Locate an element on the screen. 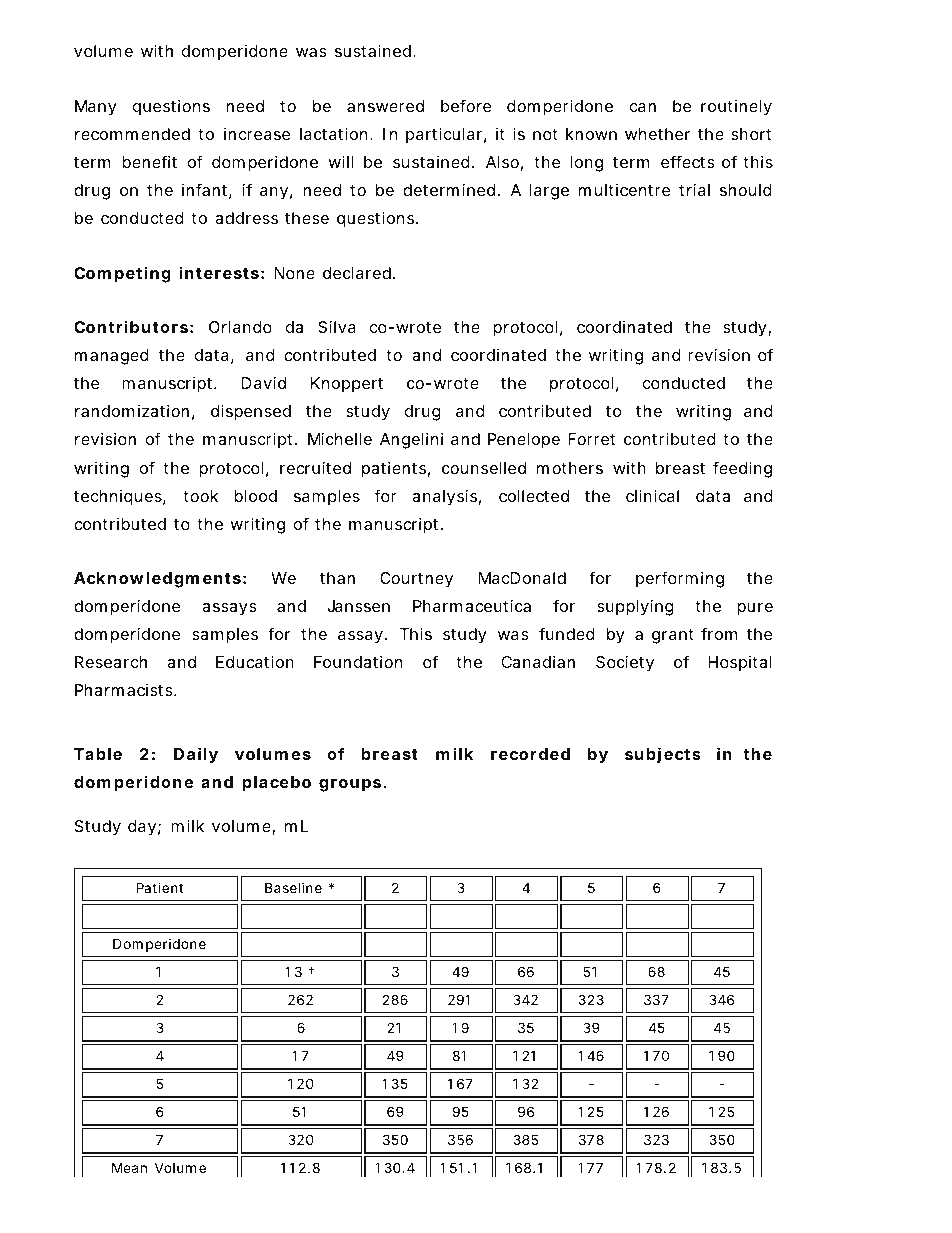 This screenshot has width=952, height=1233. Daily is located at coordinates (196, 755).
